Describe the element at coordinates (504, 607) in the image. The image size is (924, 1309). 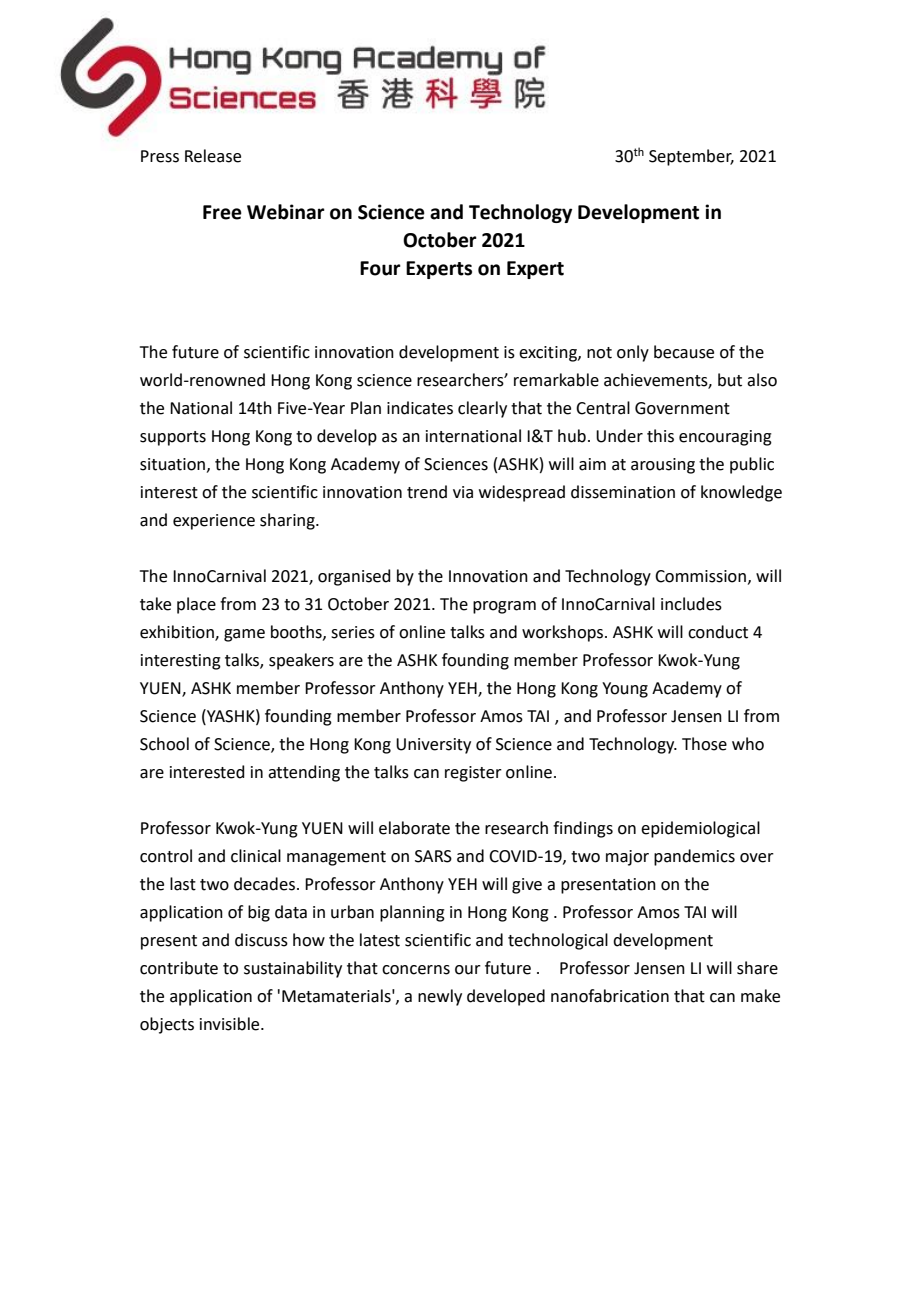
I see `program` at that location.
